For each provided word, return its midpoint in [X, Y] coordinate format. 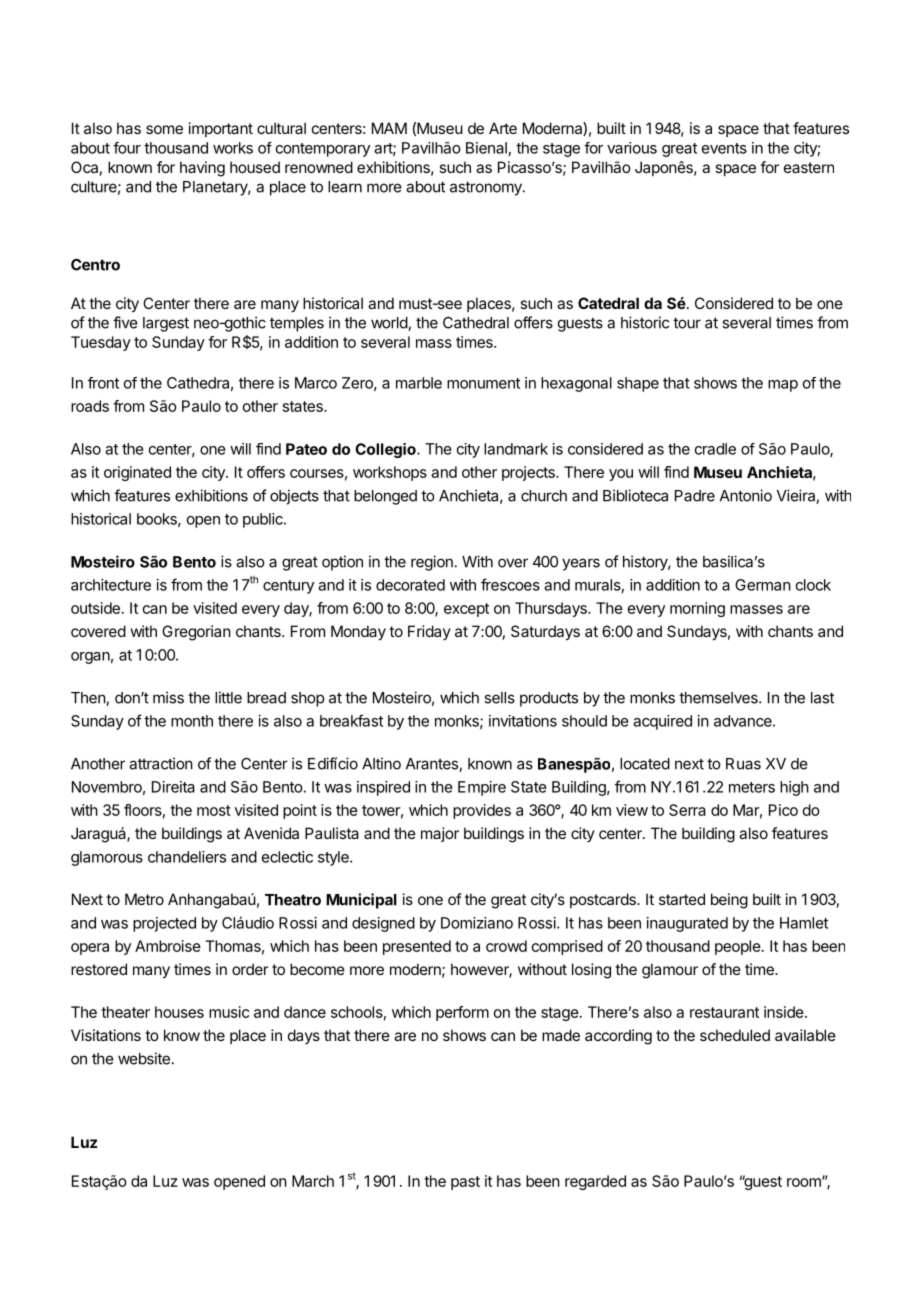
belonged [385, 497]
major [440, 834]
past [465, 1183]
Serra [687, 810]
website [144, 1058]
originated [137, 473]
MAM [389, 128]
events [724, 148]
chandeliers [187, 857]
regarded [595, 1182]
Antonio [746, 495]
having [202, 169]
